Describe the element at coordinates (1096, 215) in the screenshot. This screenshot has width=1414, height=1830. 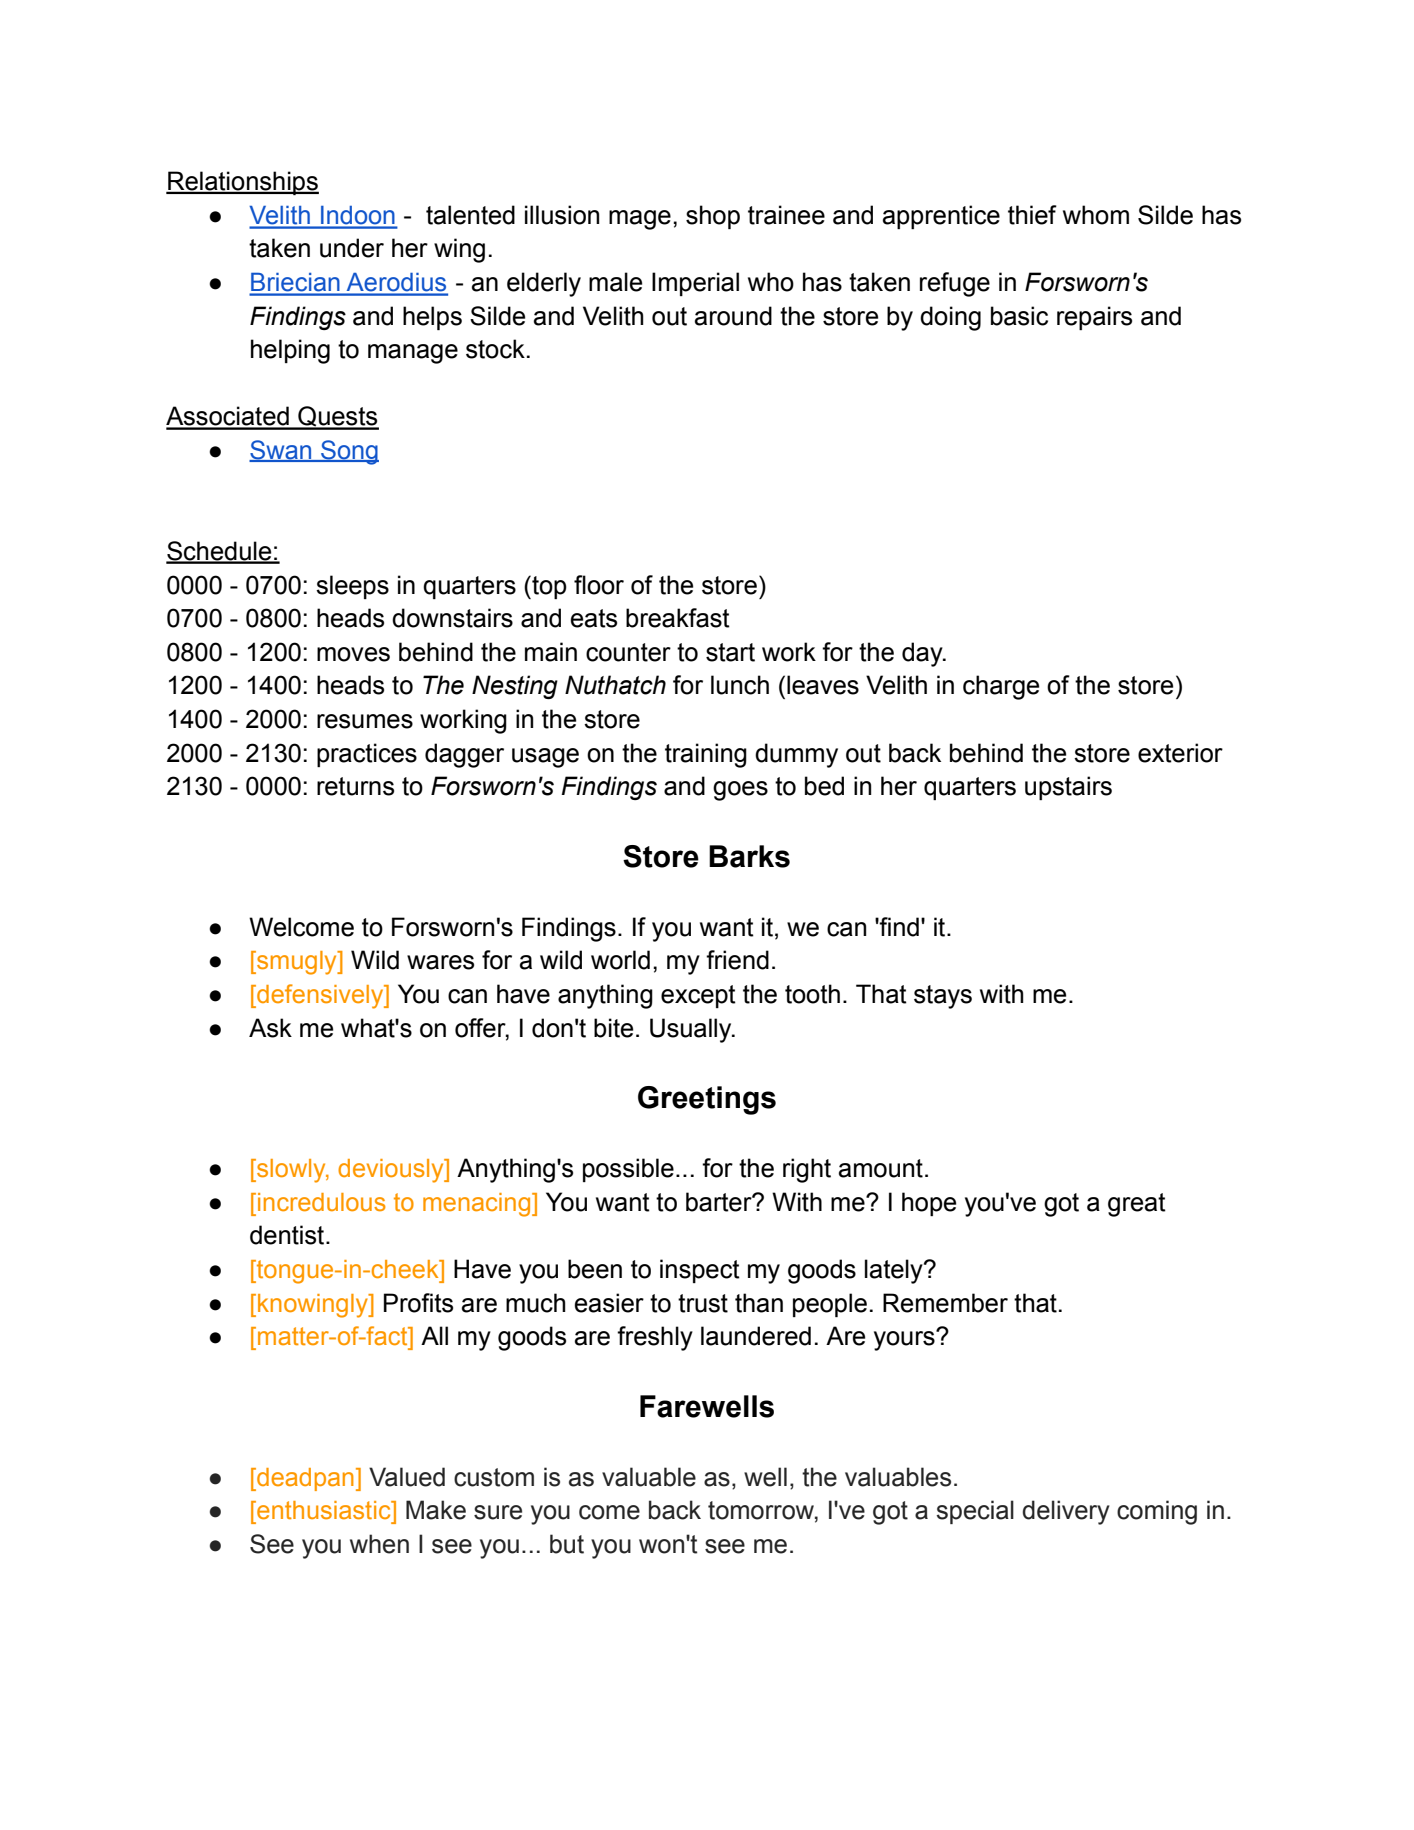
I see `whom` at that location.
